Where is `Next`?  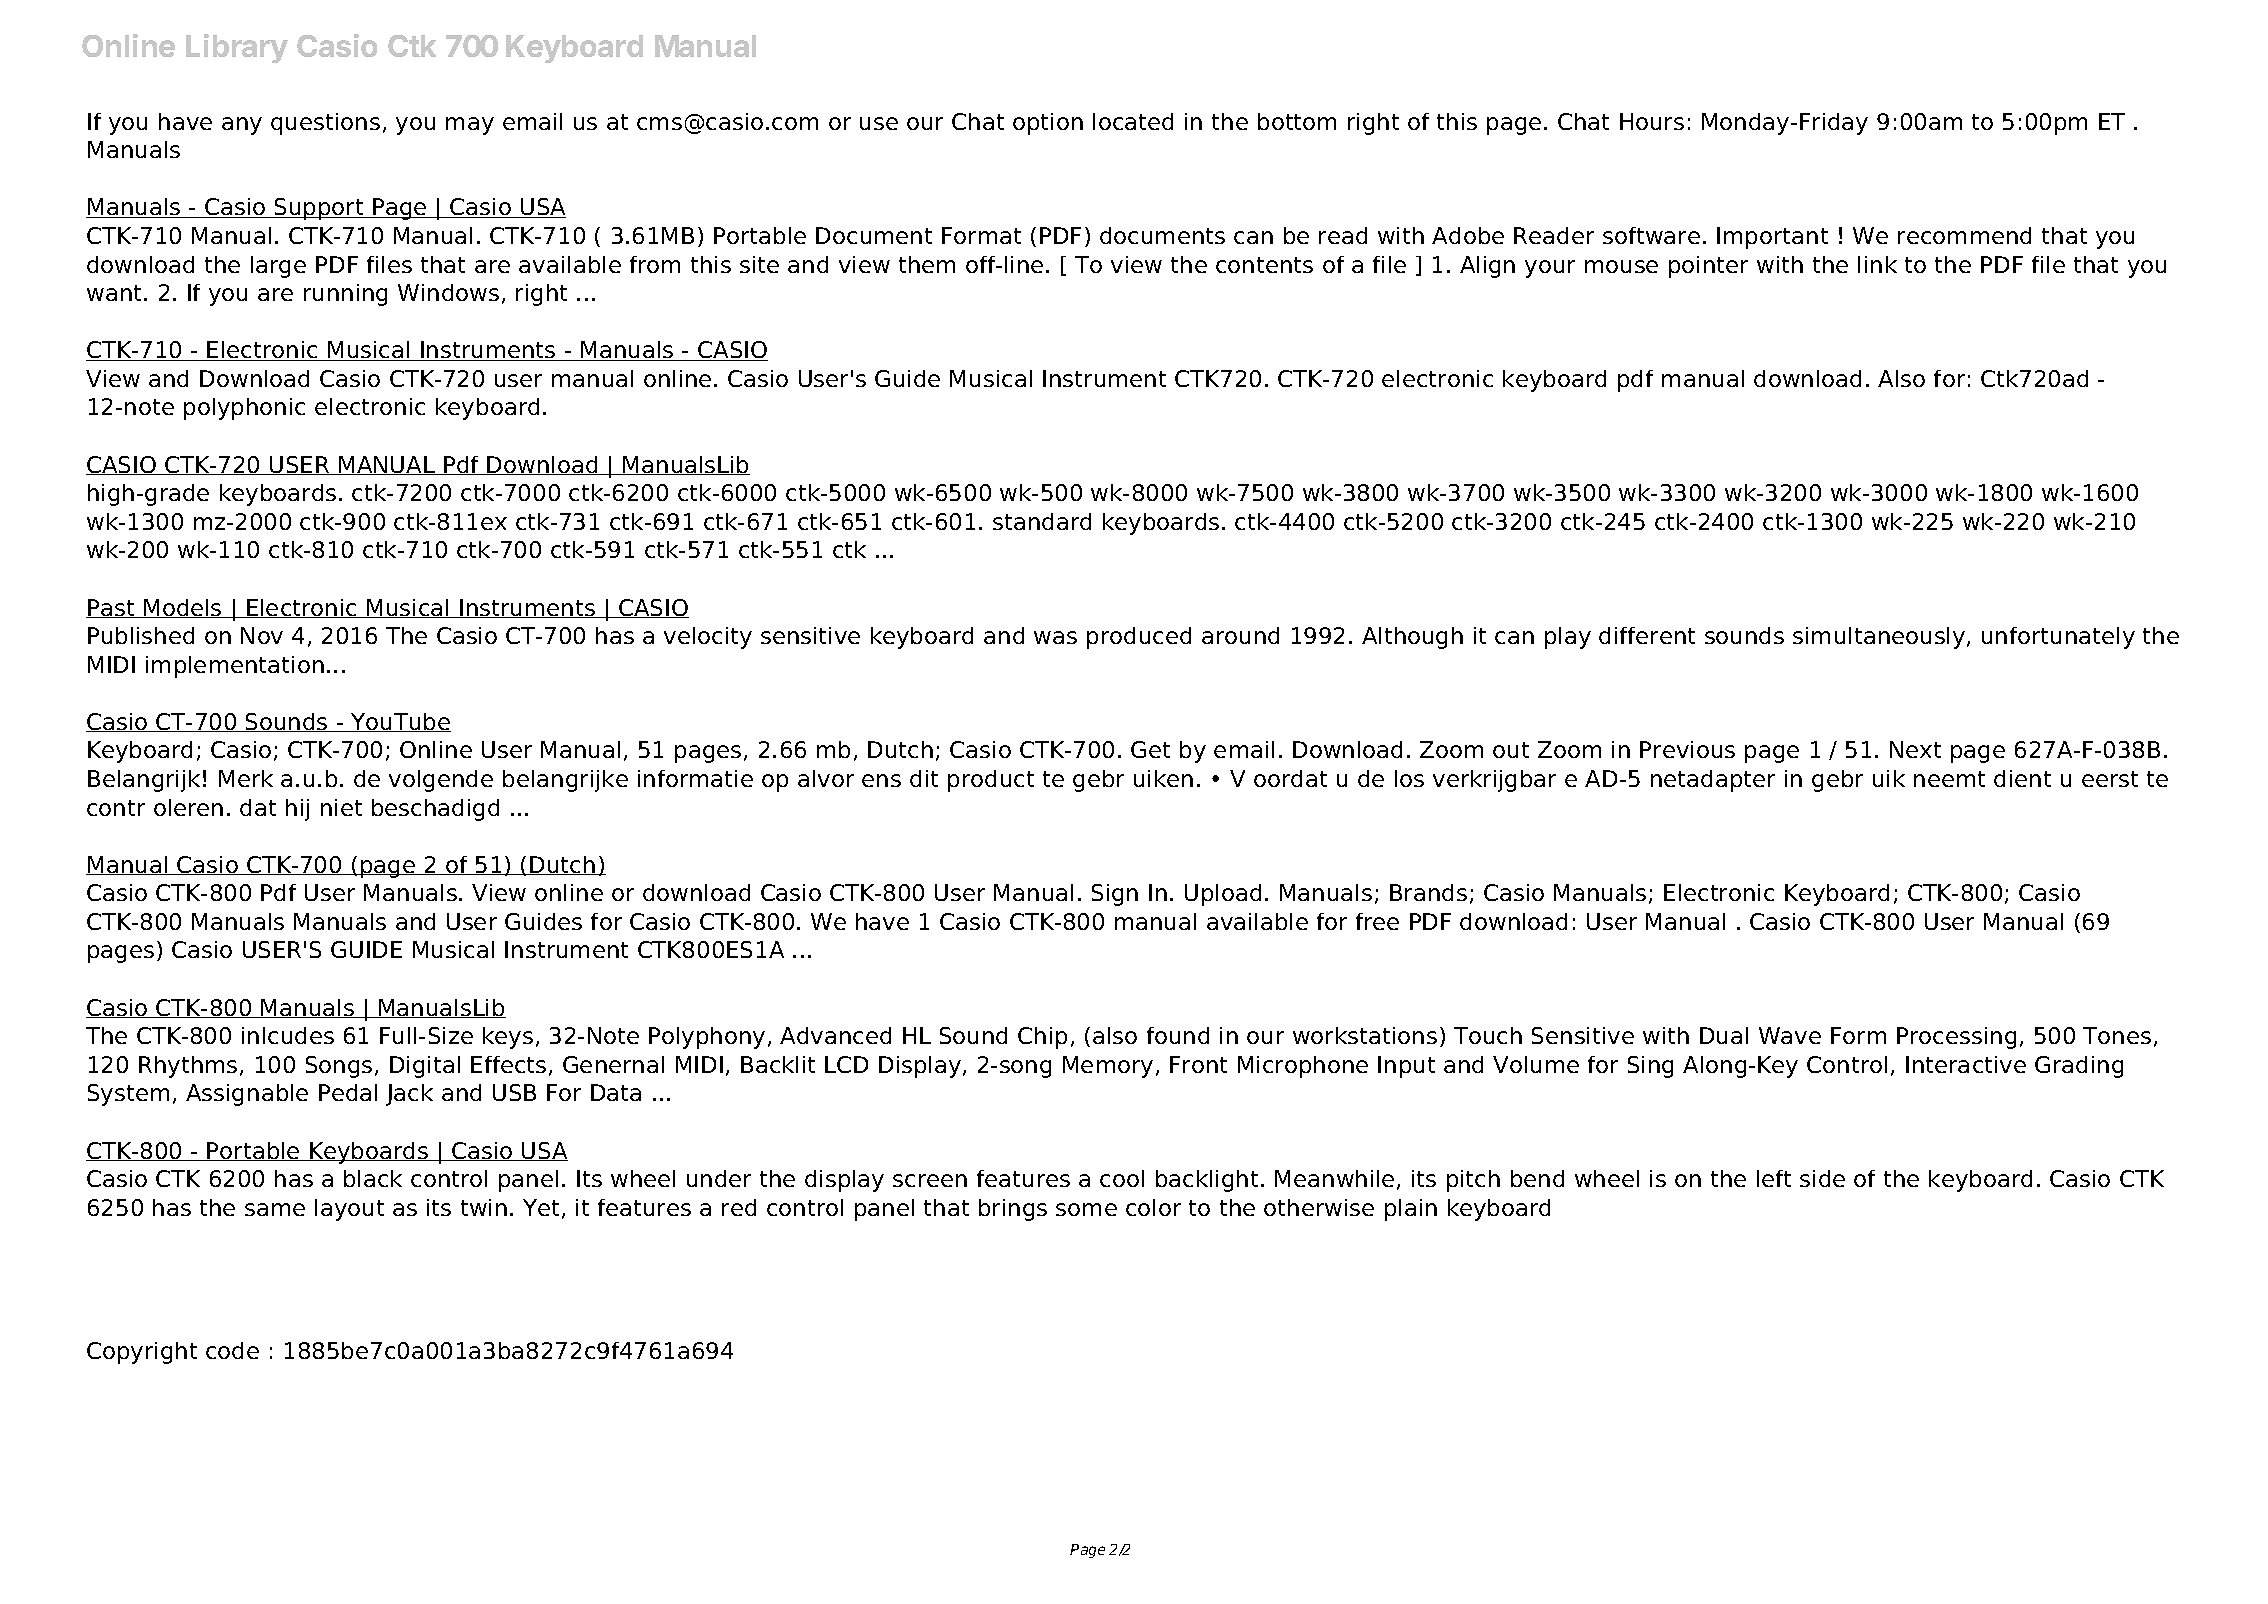
Next is located at coordinates (1915, 749).
